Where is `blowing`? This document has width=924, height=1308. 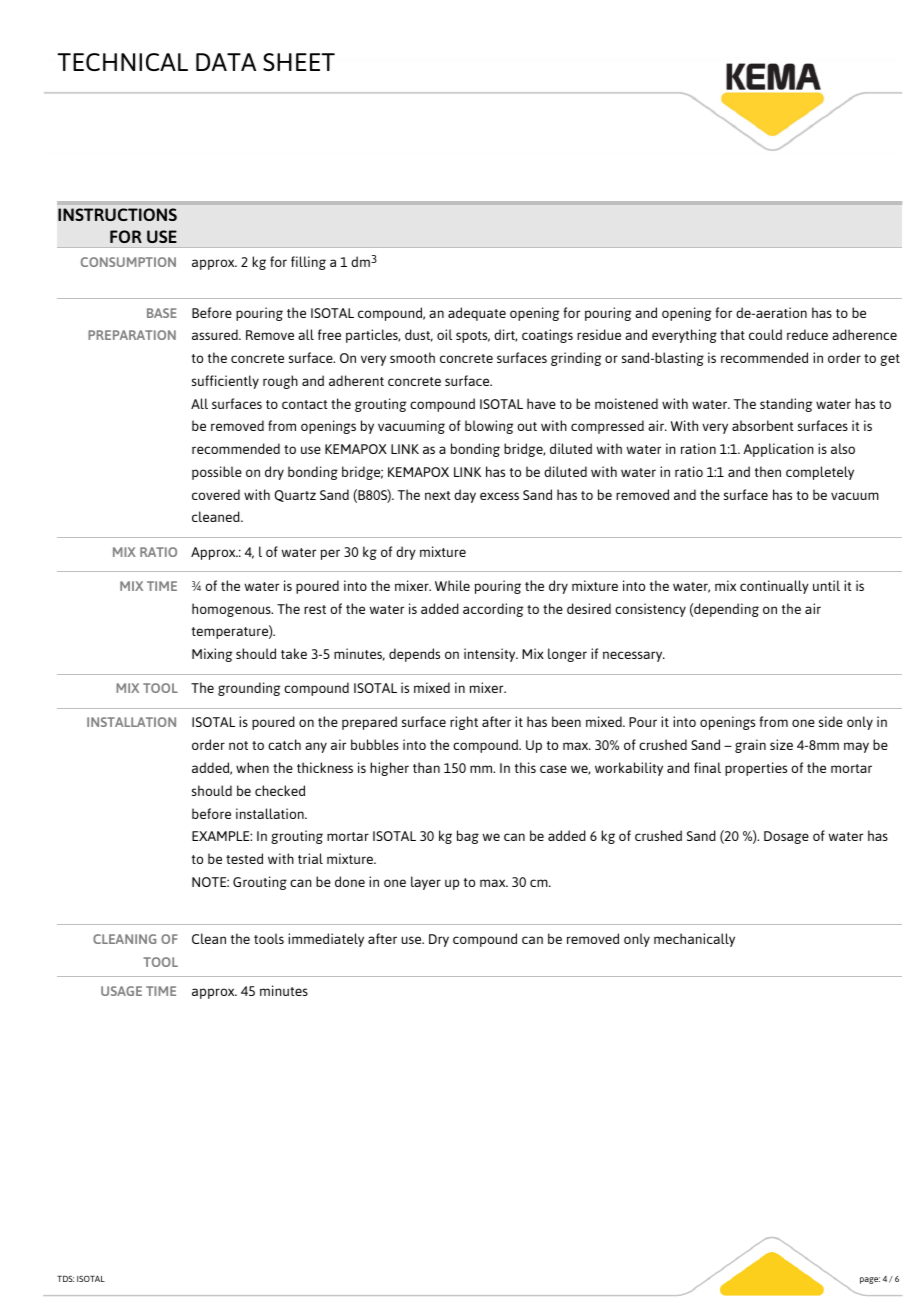
blowing is located at coordinates (489, 427).
